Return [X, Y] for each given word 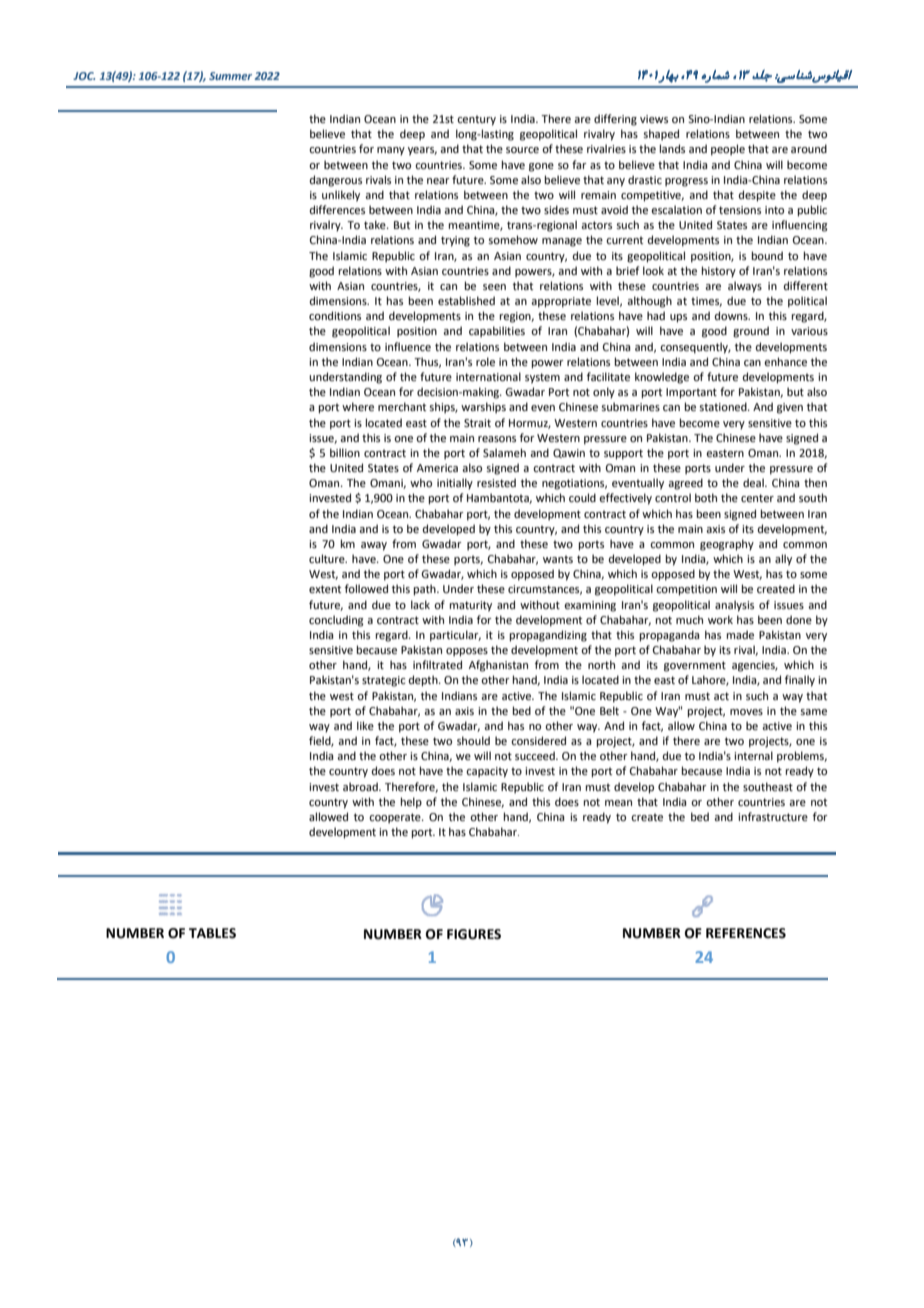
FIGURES [474, 934]
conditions [335, 315]
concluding [336, 621]
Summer [230, 76]
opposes [467, 652]
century [476, 120]
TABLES [212, 933]
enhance [785, 361]
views [654, 119]
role [485, 361]
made [740, 634]
